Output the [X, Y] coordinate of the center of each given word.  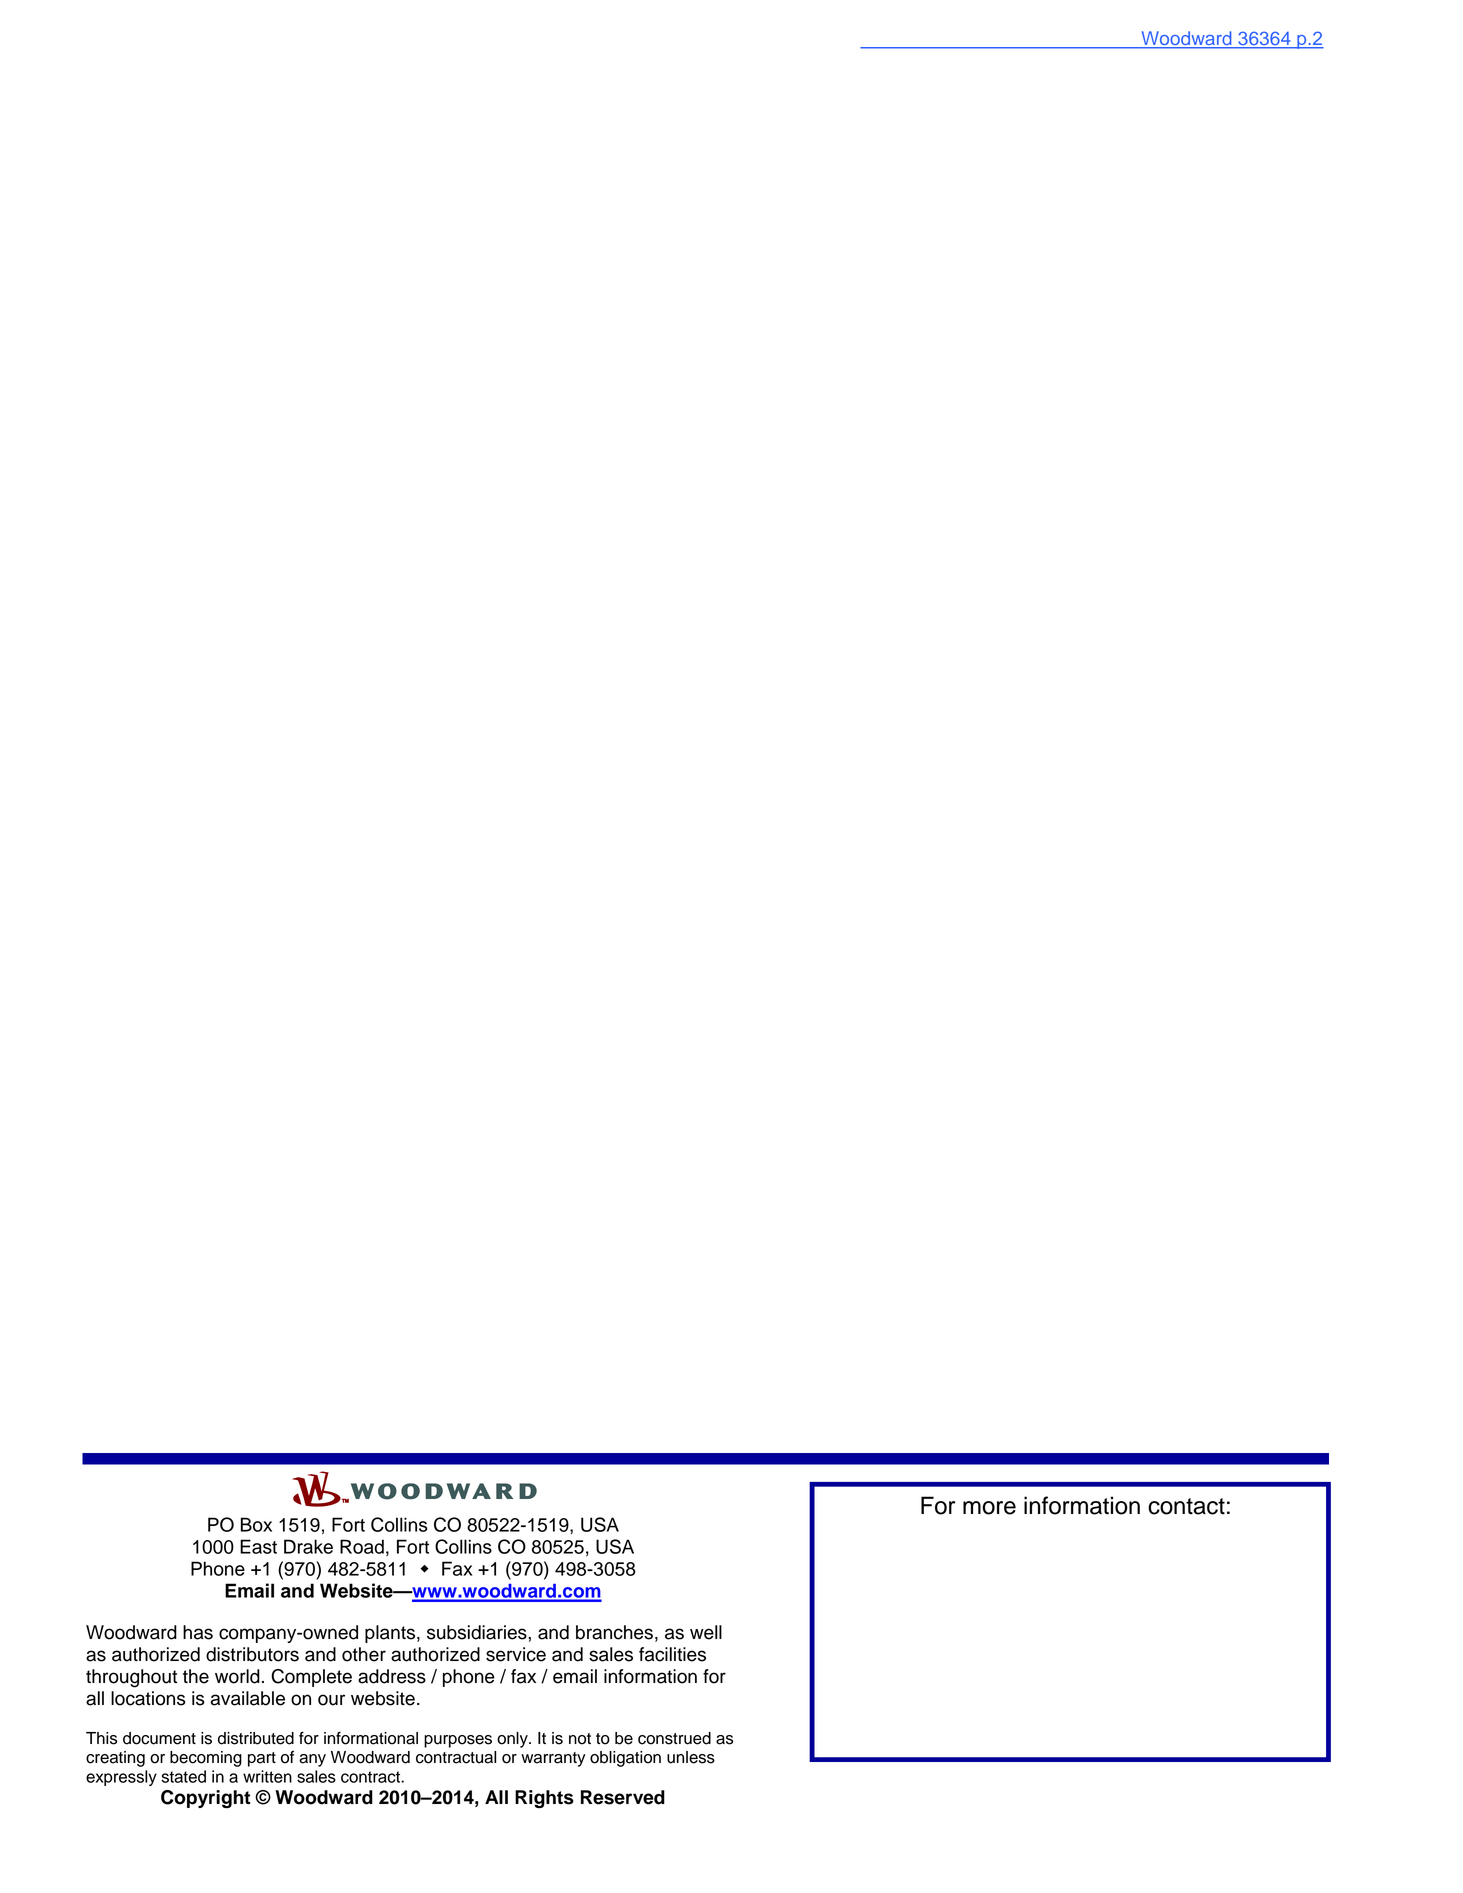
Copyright [205, 1799]
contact [1186, 1506]
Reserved [623, 1797]
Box [256, 1524]
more [989, 1508]
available [248, 1698]
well [706, 1632]
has [198, 1632]
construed [674, 1738]
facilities [672, 1654]
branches [614, 1632]
